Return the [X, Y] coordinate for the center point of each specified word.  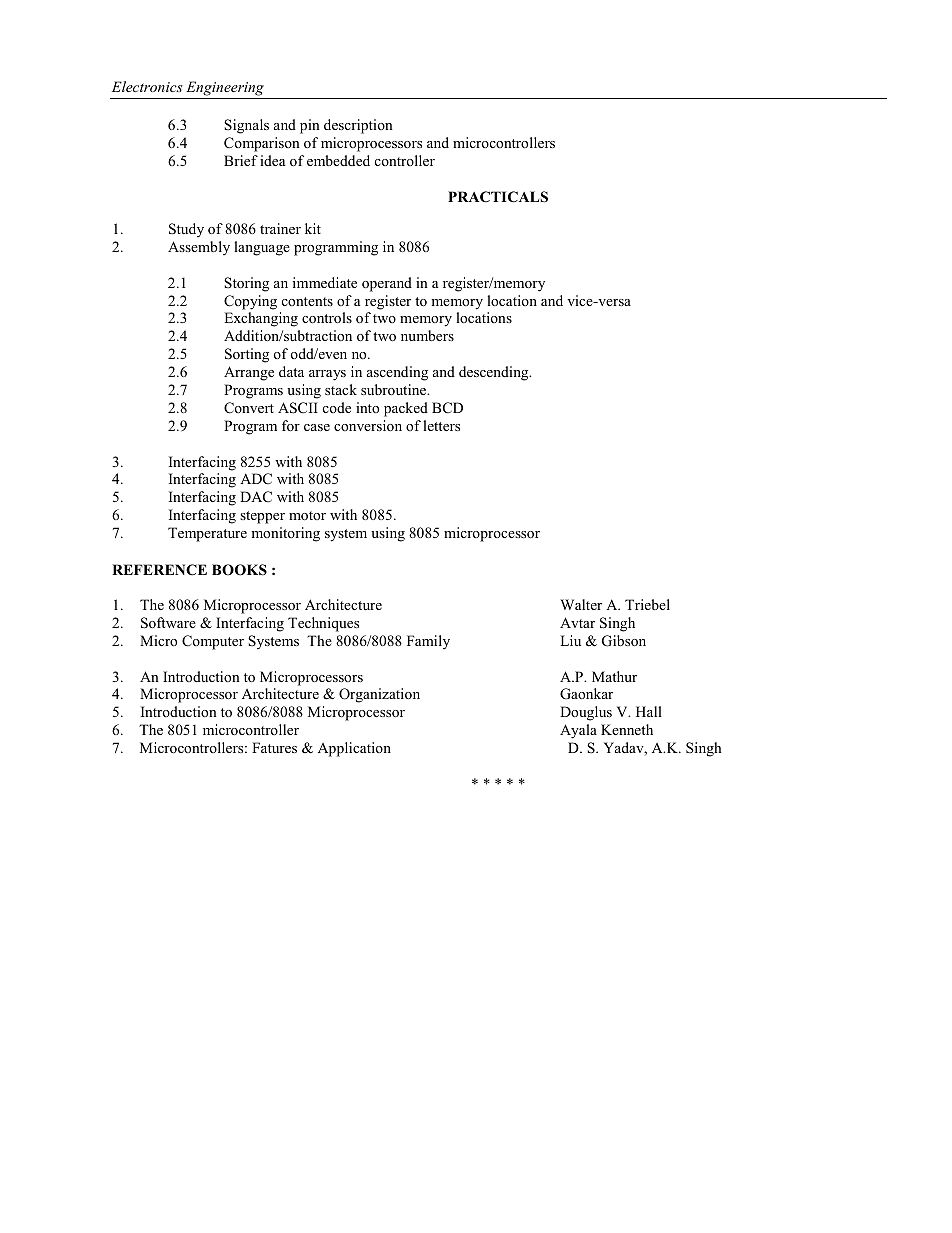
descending [495, 373]
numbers [427, 335]
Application [354, 749]
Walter [581, 604]
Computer [213, 642]
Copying [250, 302]
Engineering [225, 88]
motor [307, 515]
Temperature [207, 534]
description [358, 126]
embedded [338, 160]
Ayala [578, 731]
